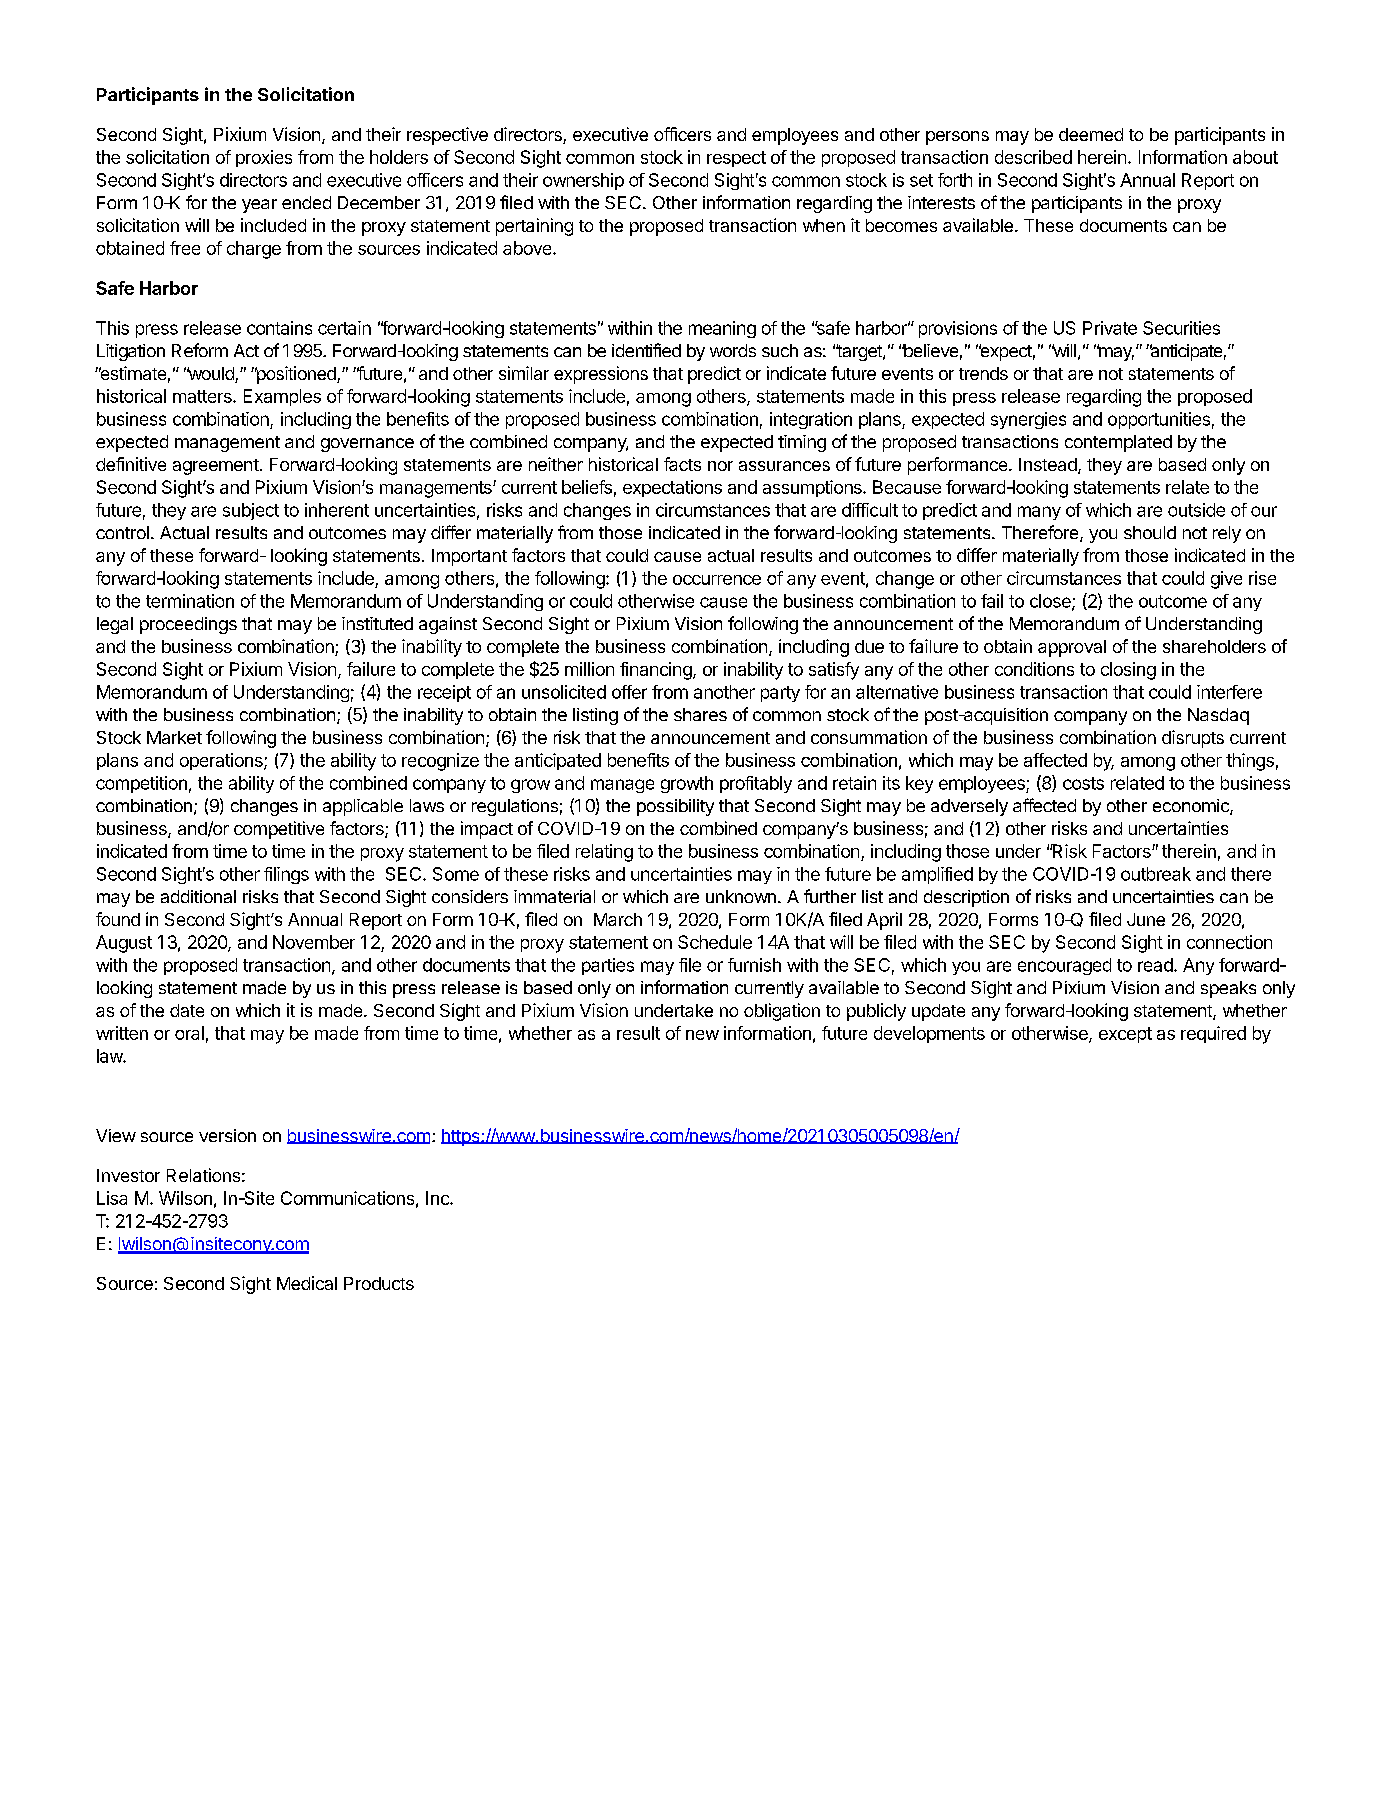 This screenshot has width=1392, height=1802. I want to click on ownership, so click(583, 181).
